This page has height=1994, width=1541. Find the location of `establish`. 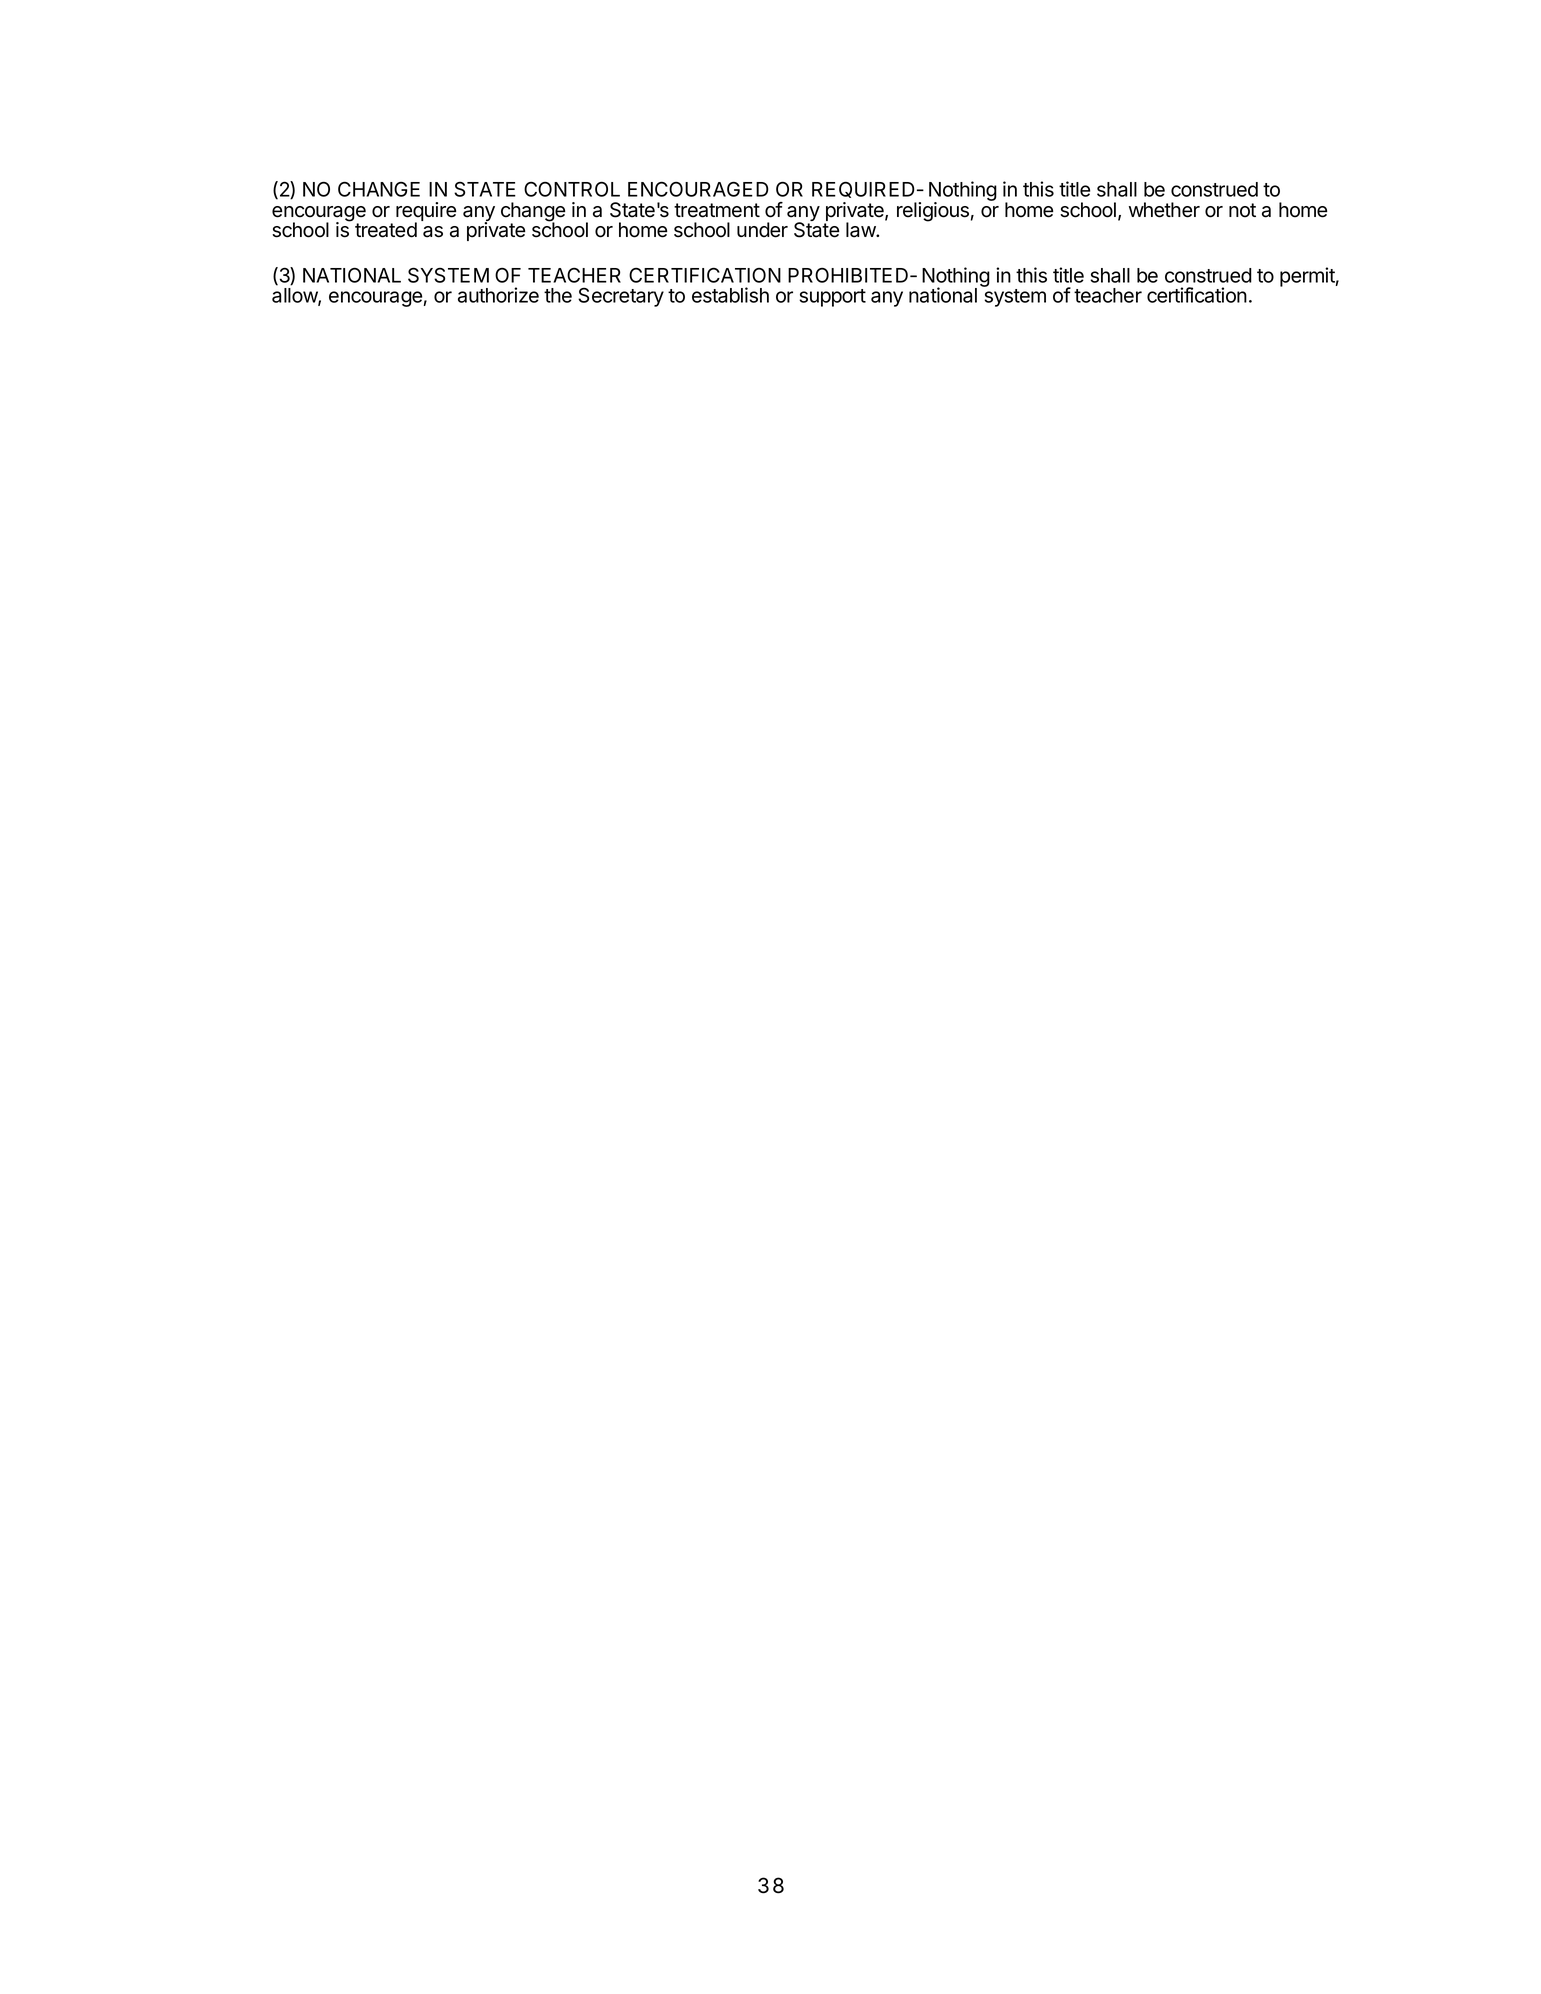

establish is located at coordinates (730, 295).
